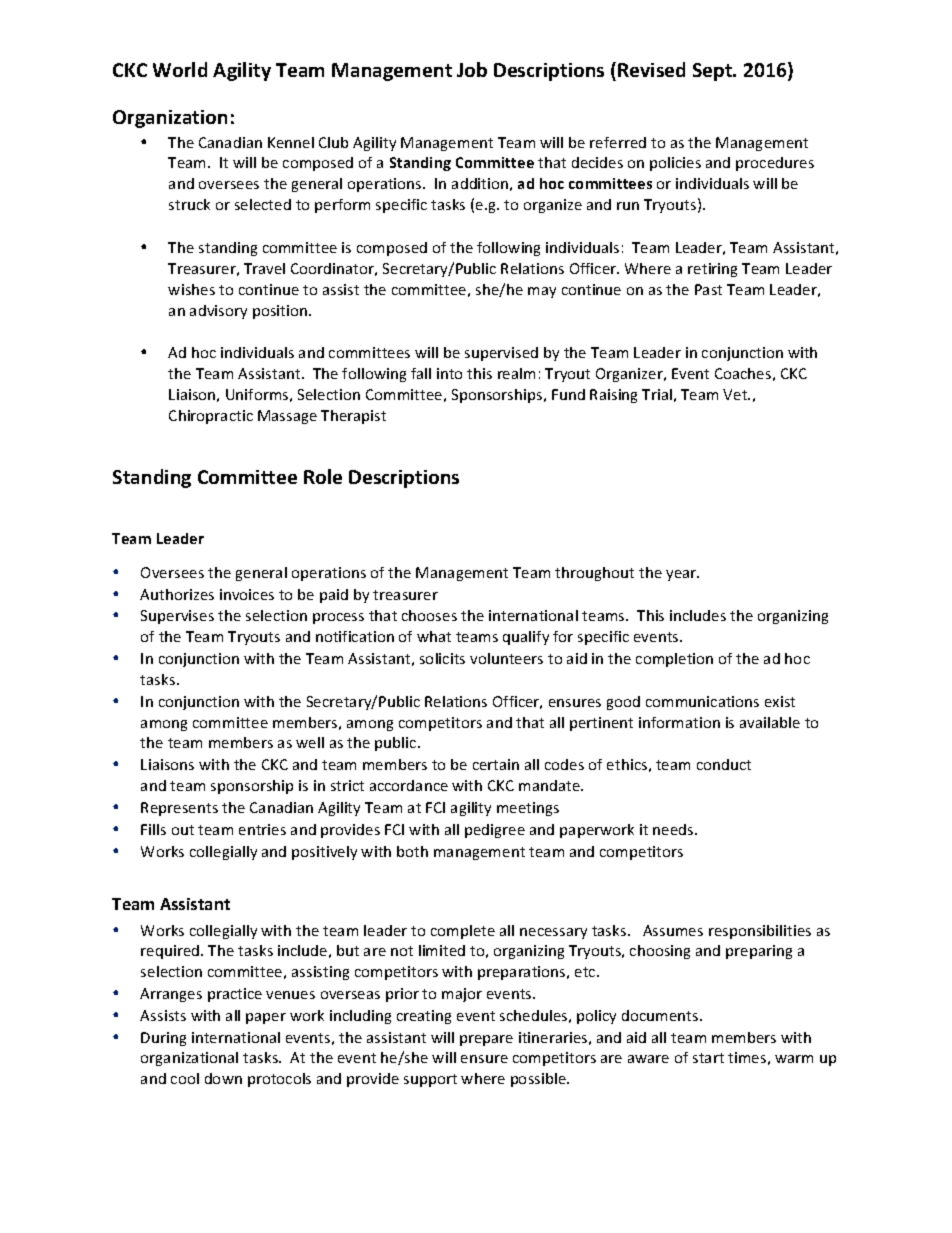 The image size is (952, 1233). I want to click on Job, so click(472, 69).
